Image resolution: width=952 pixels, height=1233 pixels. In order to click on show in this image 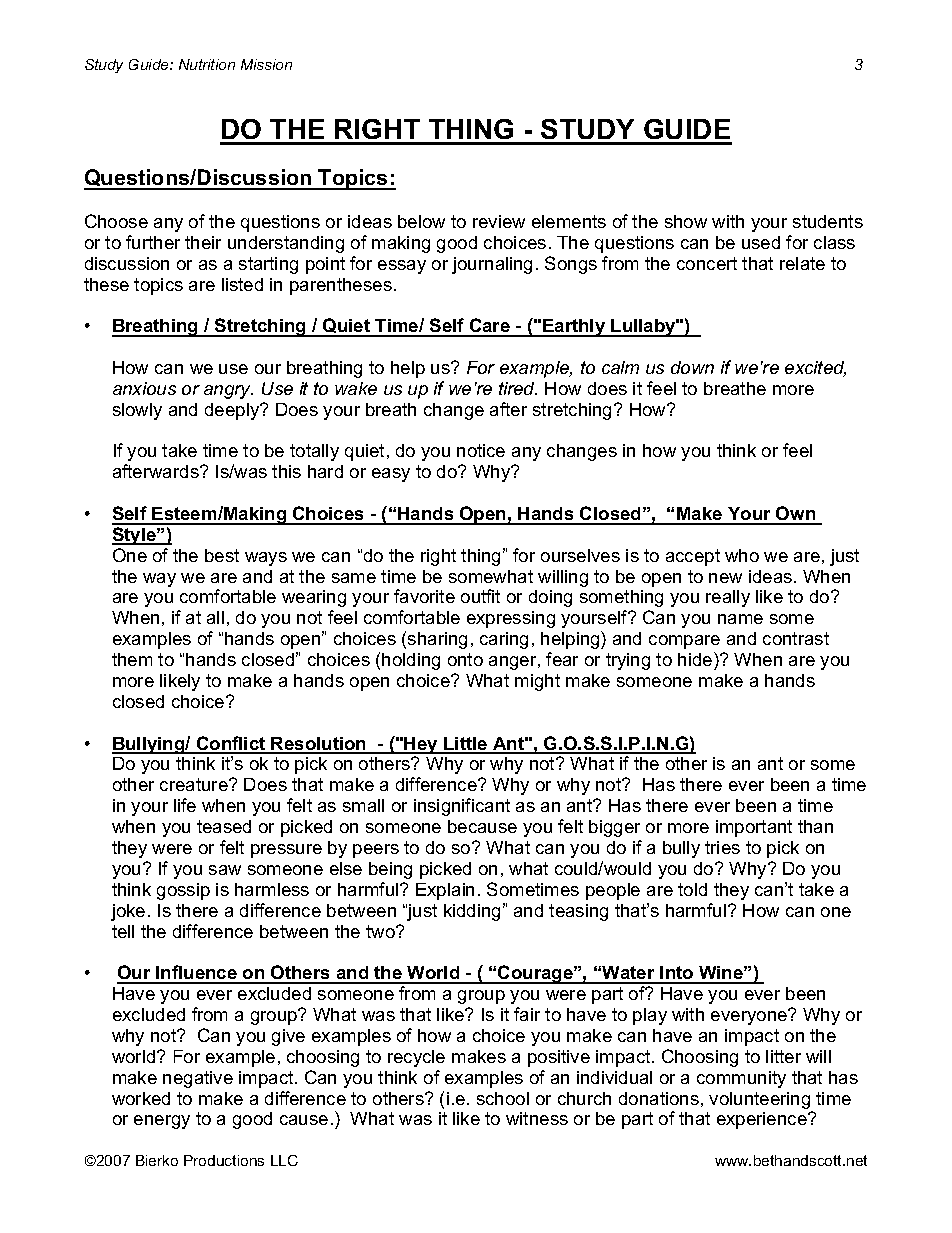, I will do `click(686, 221)`.
